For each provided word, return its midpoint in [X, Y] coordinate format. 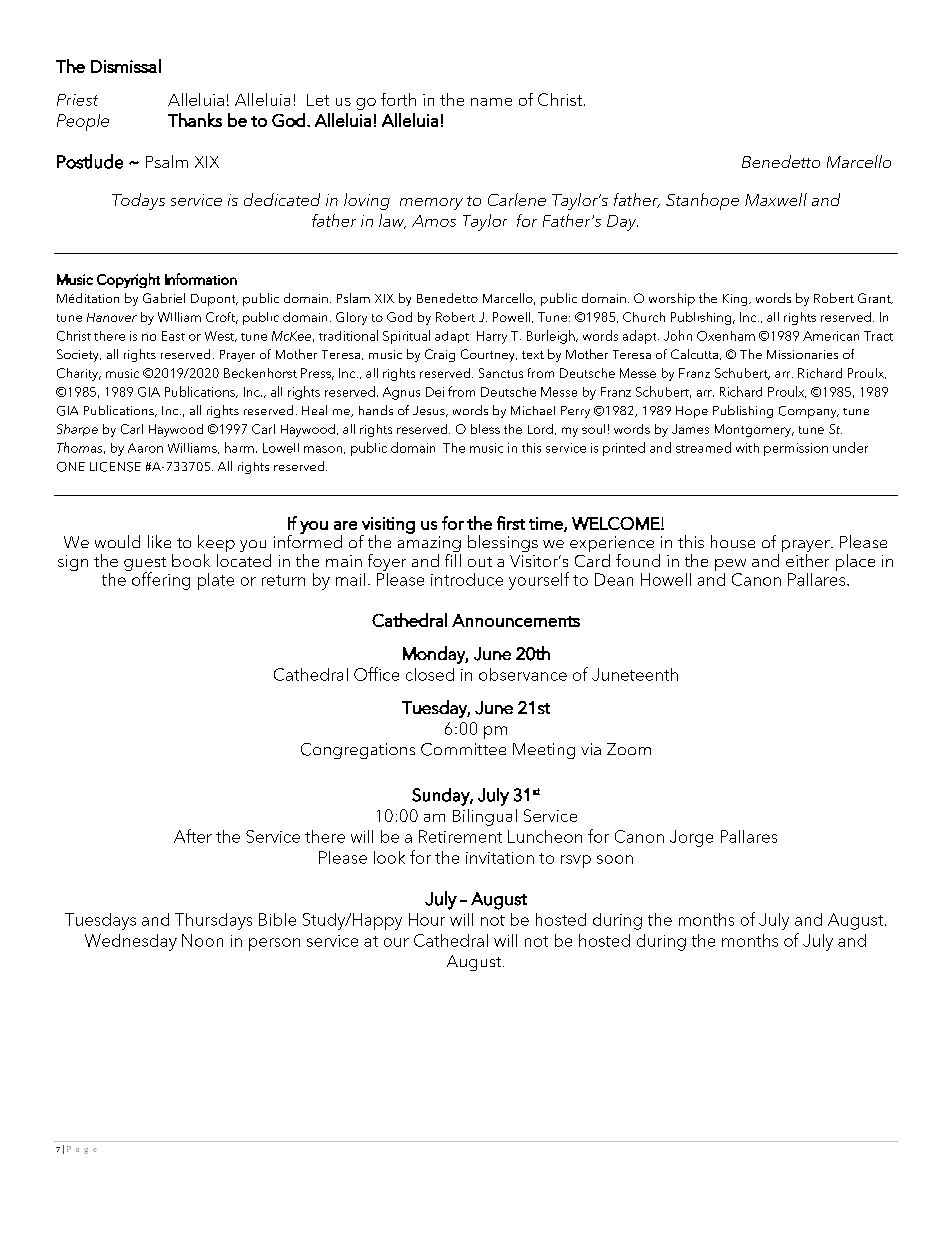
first [511, 523]
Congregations [358, 751]
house [733, 541]
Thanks [195, 120]
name [491, 102]
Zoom [629, 749]
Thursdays [213, 921]
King [736, 300]
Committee [463, 749]
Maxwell [776, 199]
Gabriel [164, 298]
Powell [511, 317]
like [159, 541]
